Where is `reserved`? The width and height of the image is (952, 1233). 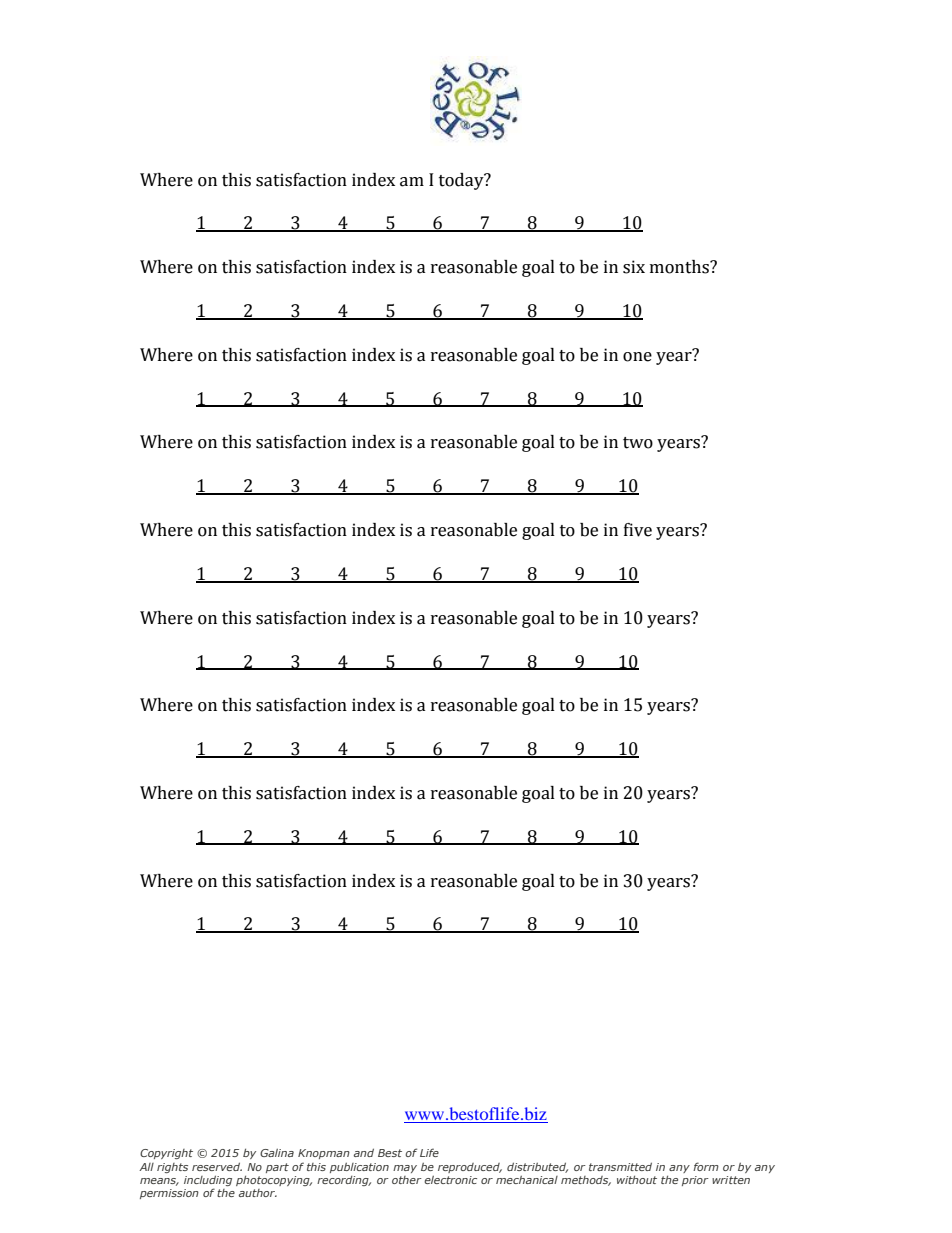 reserved is located at coordinates (217, 1166).
